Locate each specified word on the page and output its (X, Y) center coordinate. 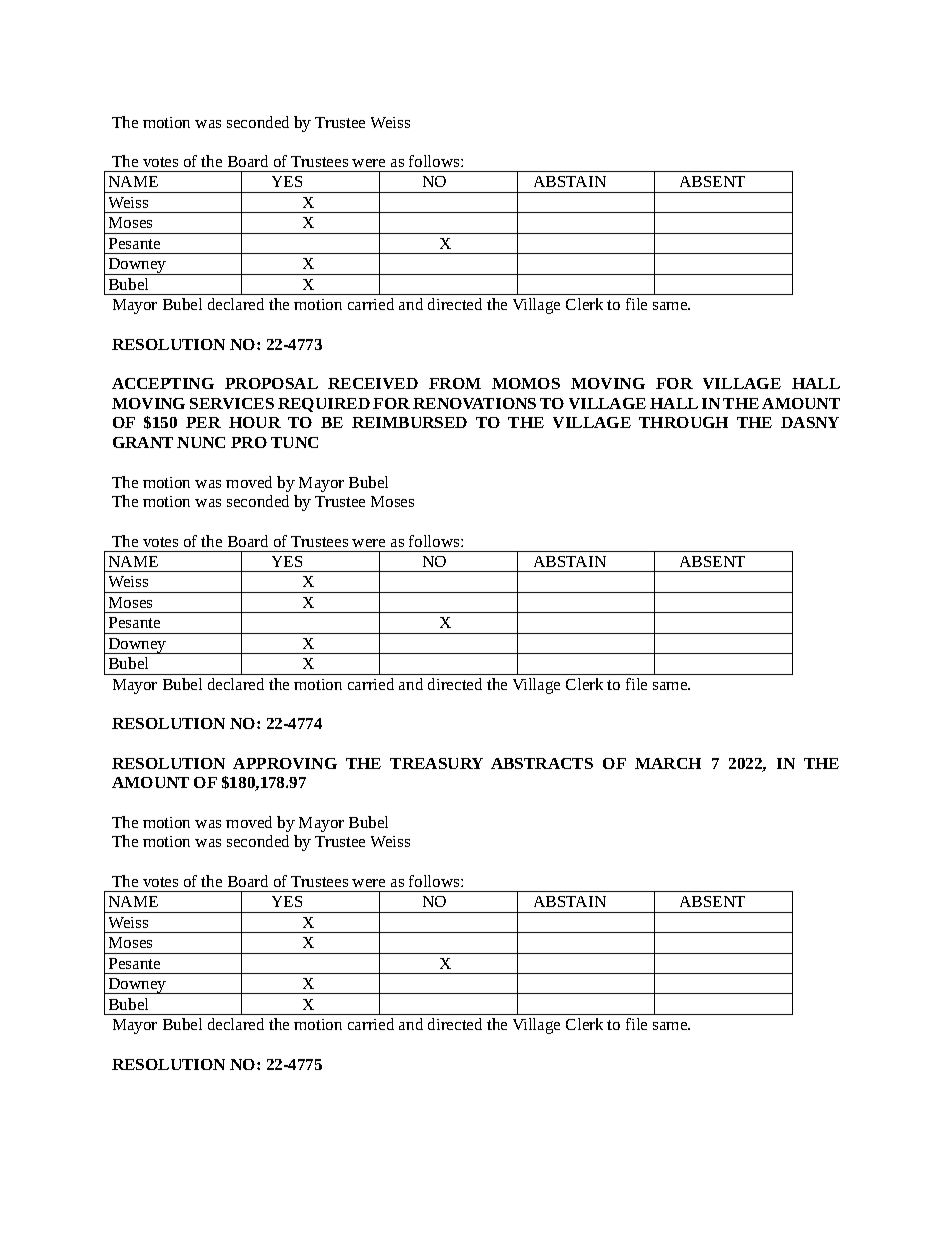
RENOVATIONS (474, 403)
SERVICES (232, 403)
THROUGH (683, 422)
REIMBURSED (409, 422)
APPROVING (285, 763)
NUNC (201, 442)
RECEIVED (373, 383)
